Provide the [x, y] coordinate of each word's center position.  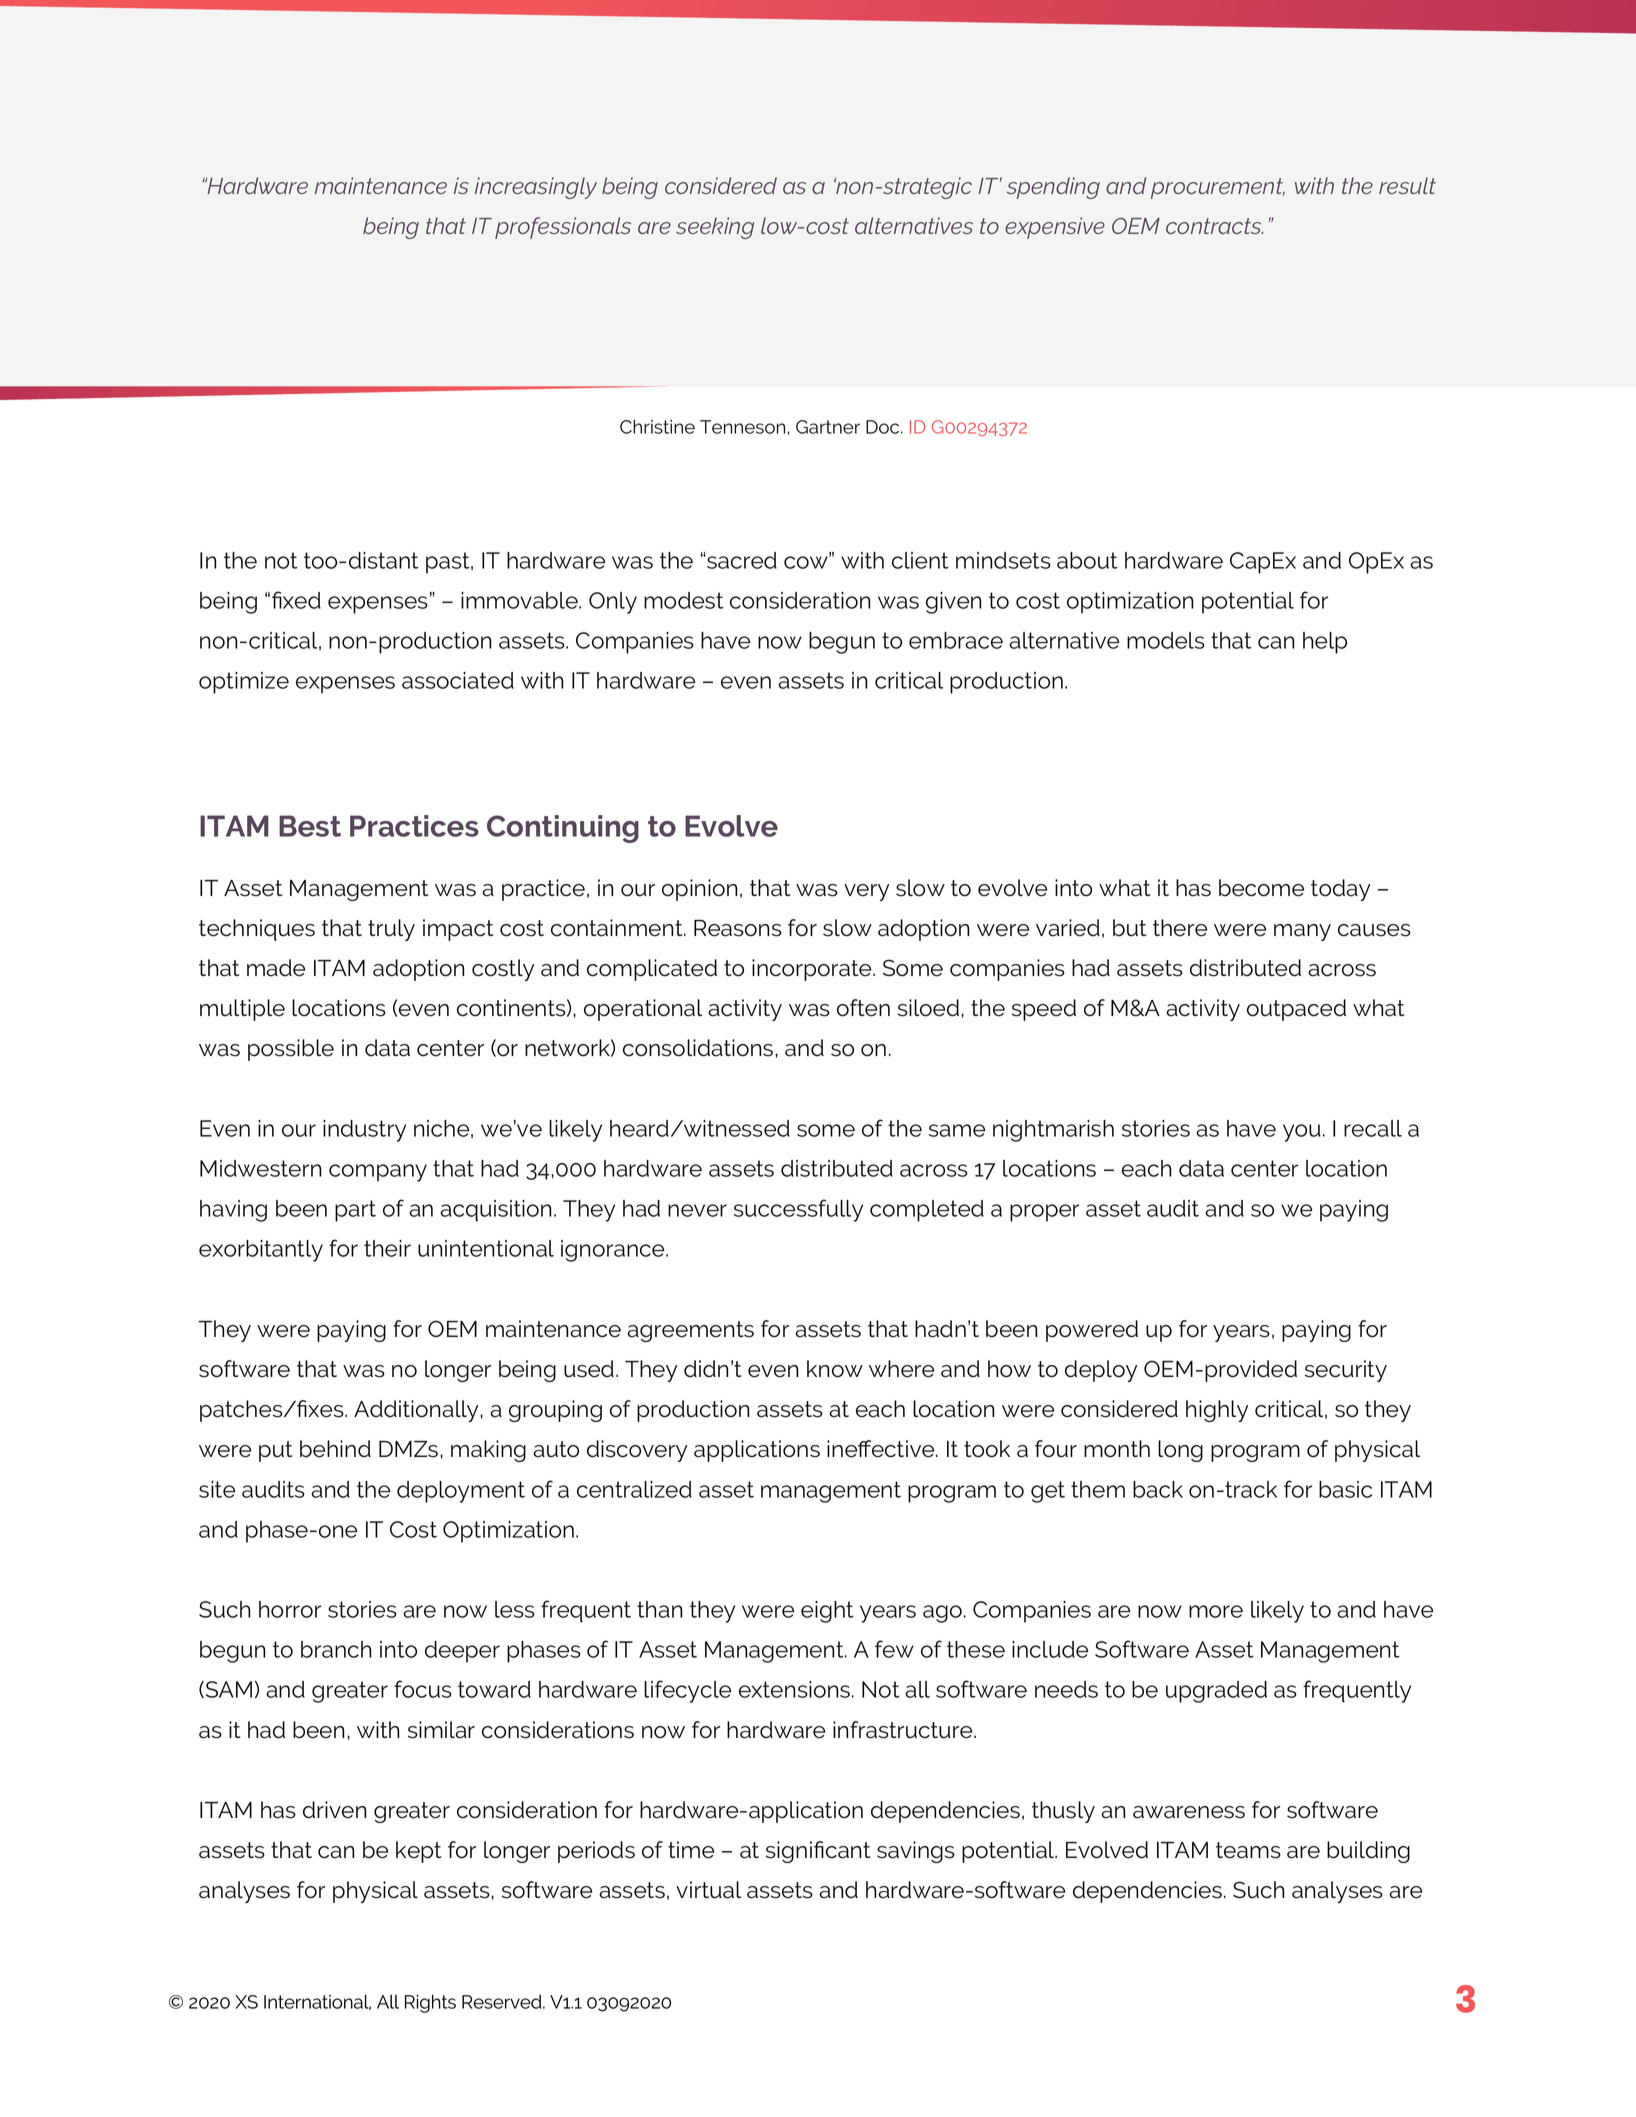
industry [364, 1131]
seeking [715, 228]
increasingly [536, 188]
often [863, 1008]
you [1302, 1133]
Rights [430, 2003]
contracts [1214, 226]
